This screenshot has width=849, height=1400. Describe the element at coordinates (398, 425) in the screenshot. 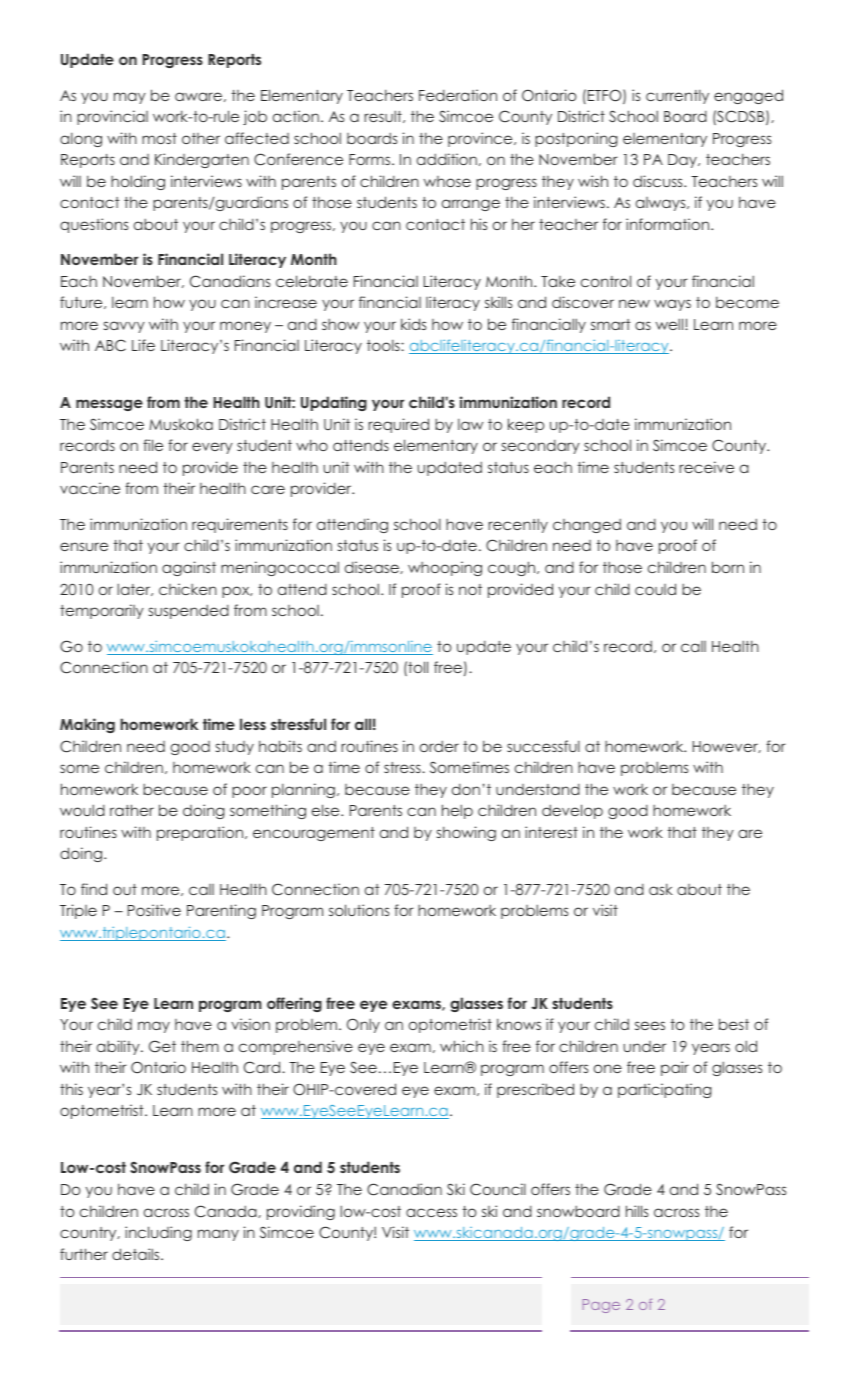

I see `required` at that location.
